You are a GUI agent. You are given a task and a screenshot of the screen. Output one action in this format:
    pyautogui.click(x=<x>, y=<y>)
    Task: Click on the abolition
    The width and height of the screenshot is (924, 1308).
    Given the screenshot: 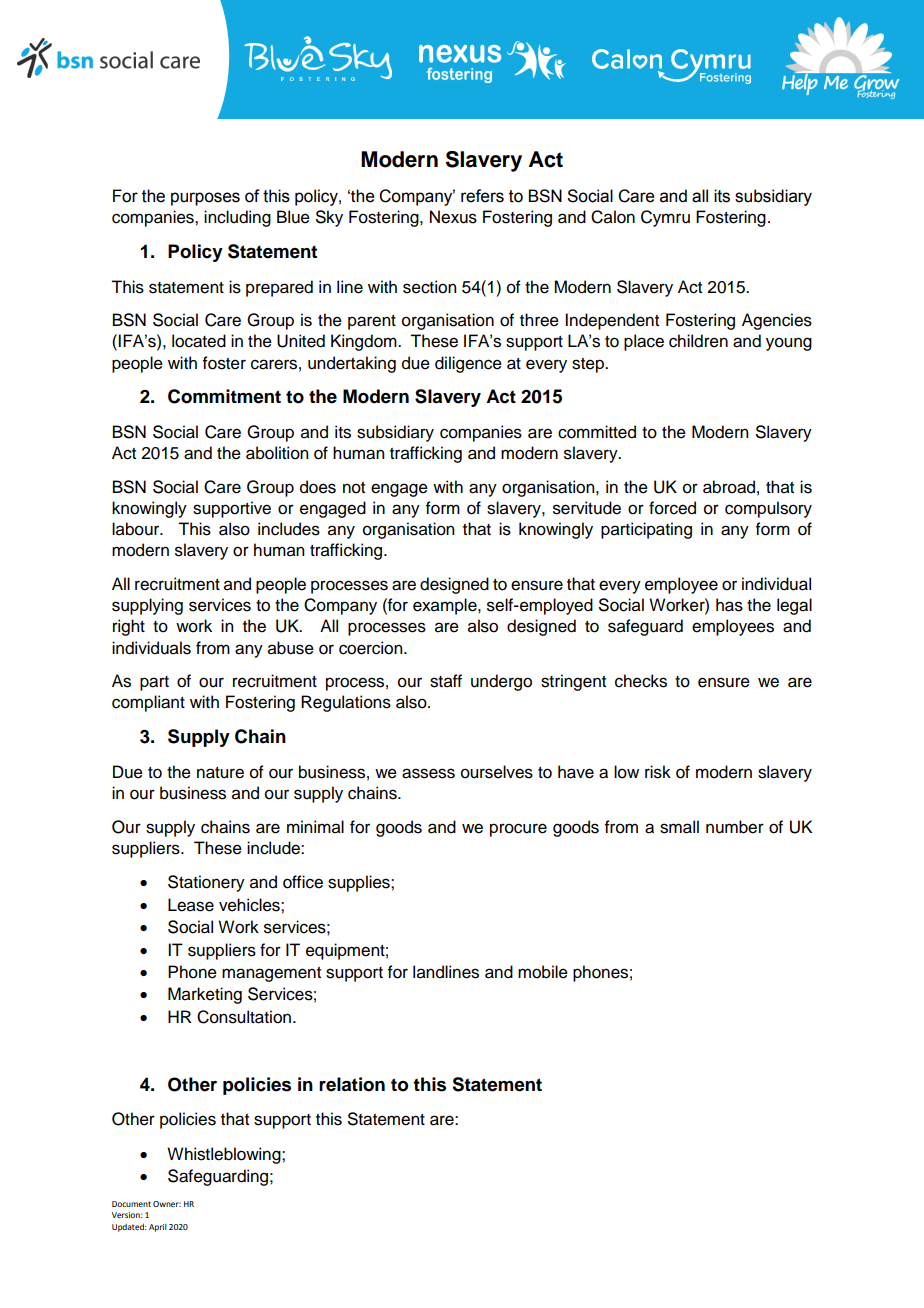 What is the action you would take?
    pyautogui.click(x=277, y=453)
